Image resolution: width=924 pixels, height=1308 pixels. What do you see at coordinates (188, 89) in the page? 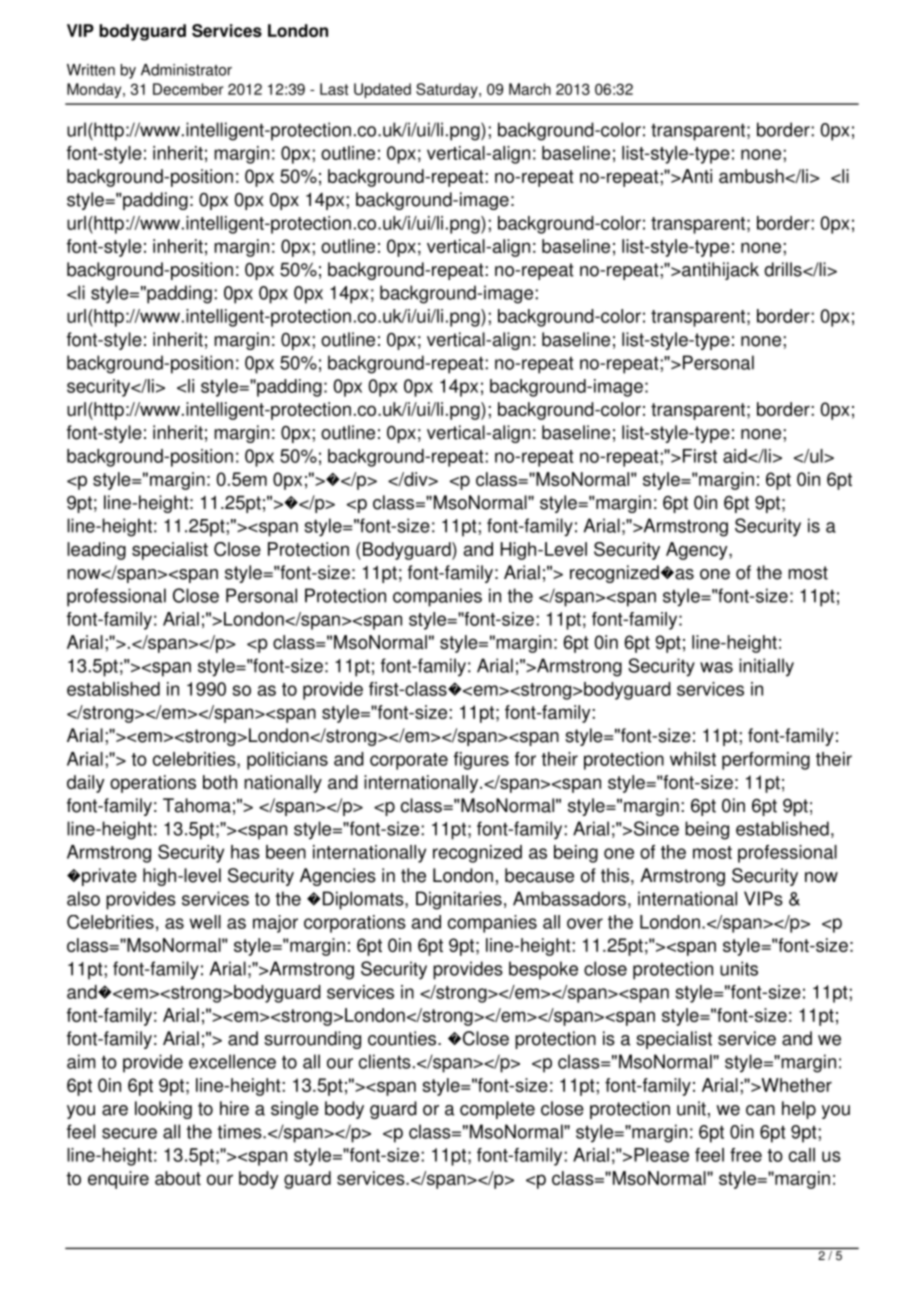
I see `December` at bounding box center [188, 89].
